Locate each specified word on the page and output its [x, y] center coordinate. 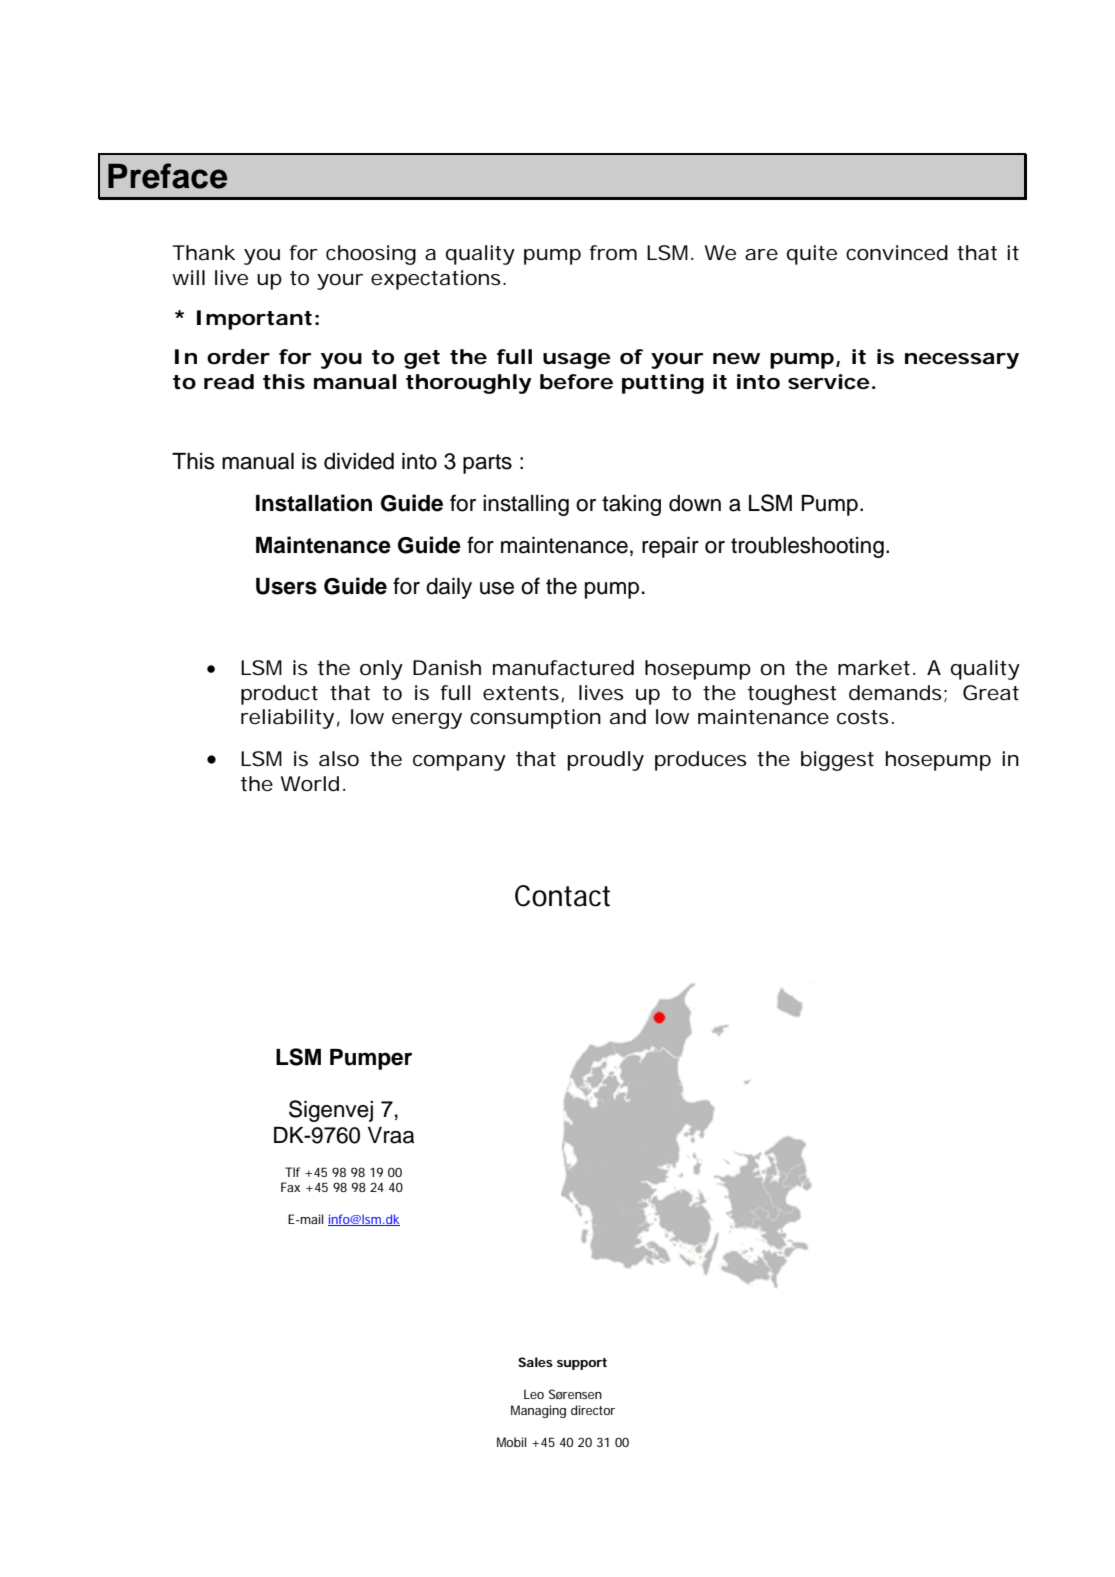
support [582, 1364]
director [593, 1410]
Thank [204, 252]
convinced [897, 253]
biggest [837, 761]
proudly [605, 761]
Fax [290, 1187]
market [877, 668]
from [613, 253]
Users [286, 586]
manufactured [563, 668]
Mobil [511, 1442]
